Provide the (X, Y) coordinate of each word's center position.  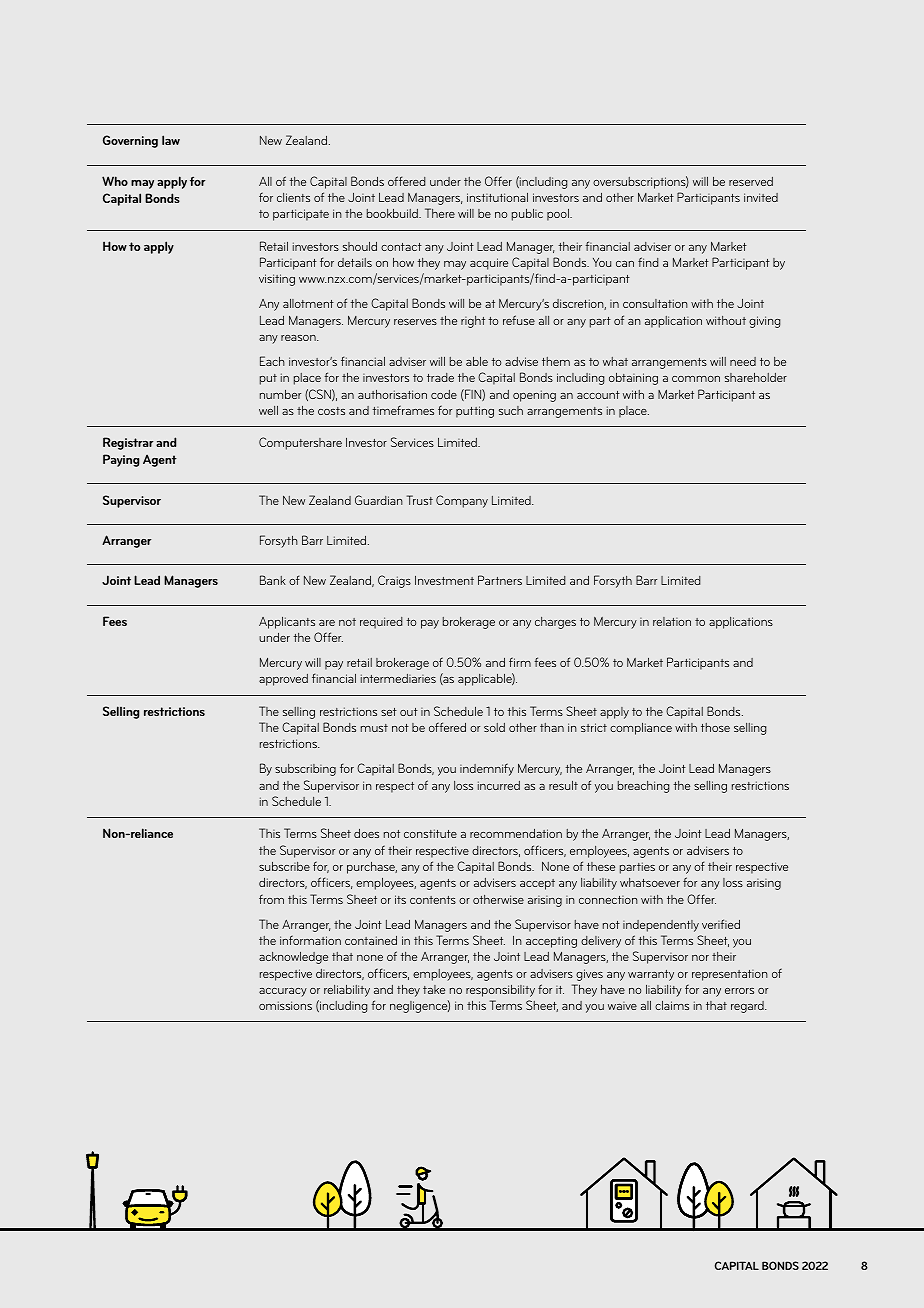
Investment (444, 580)
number (280, 394)
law (171, 140)
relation (672, 621)
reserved (751, 181)
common (696, 379)
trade (440, 377)
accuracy (283, 992)
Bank (273, 580)
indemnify (487, 769)
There (440, 213)
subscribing (305, 770)
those (715, 727)
